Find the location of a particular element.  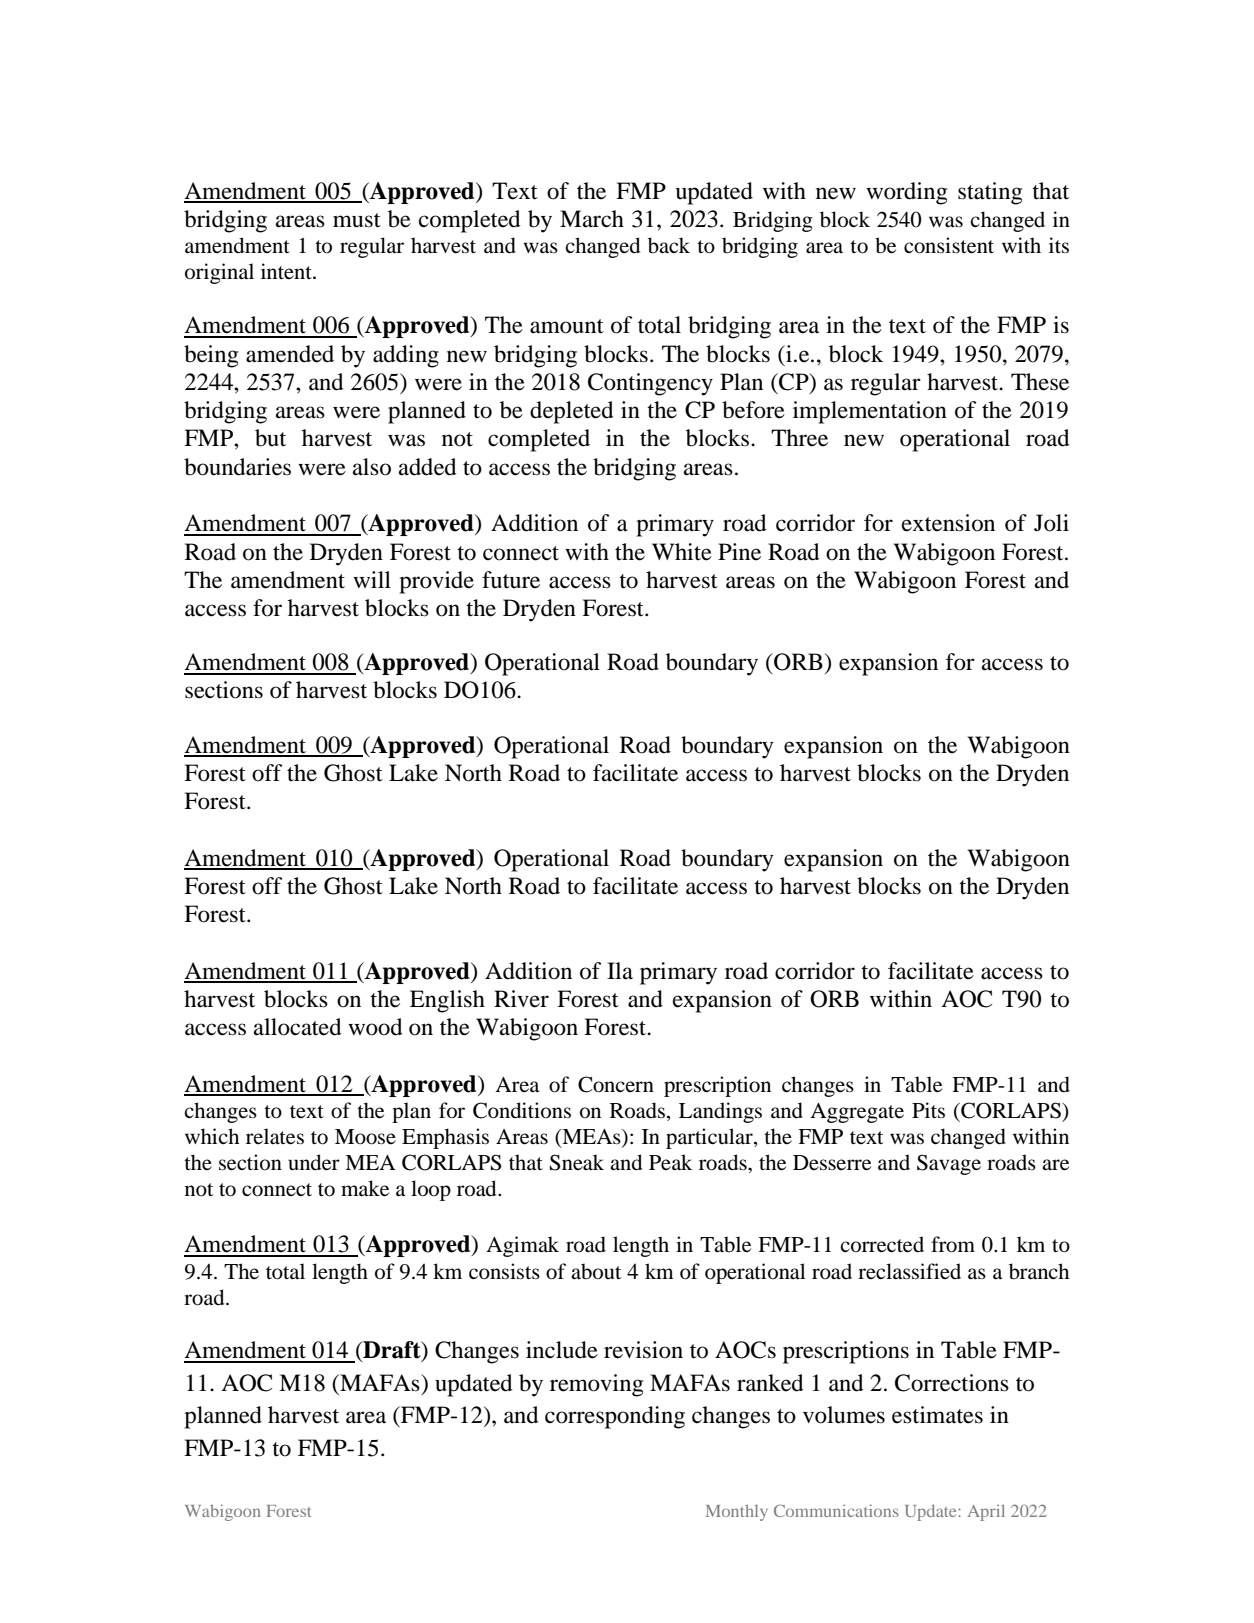

March is located at coordinates (592, 219).
